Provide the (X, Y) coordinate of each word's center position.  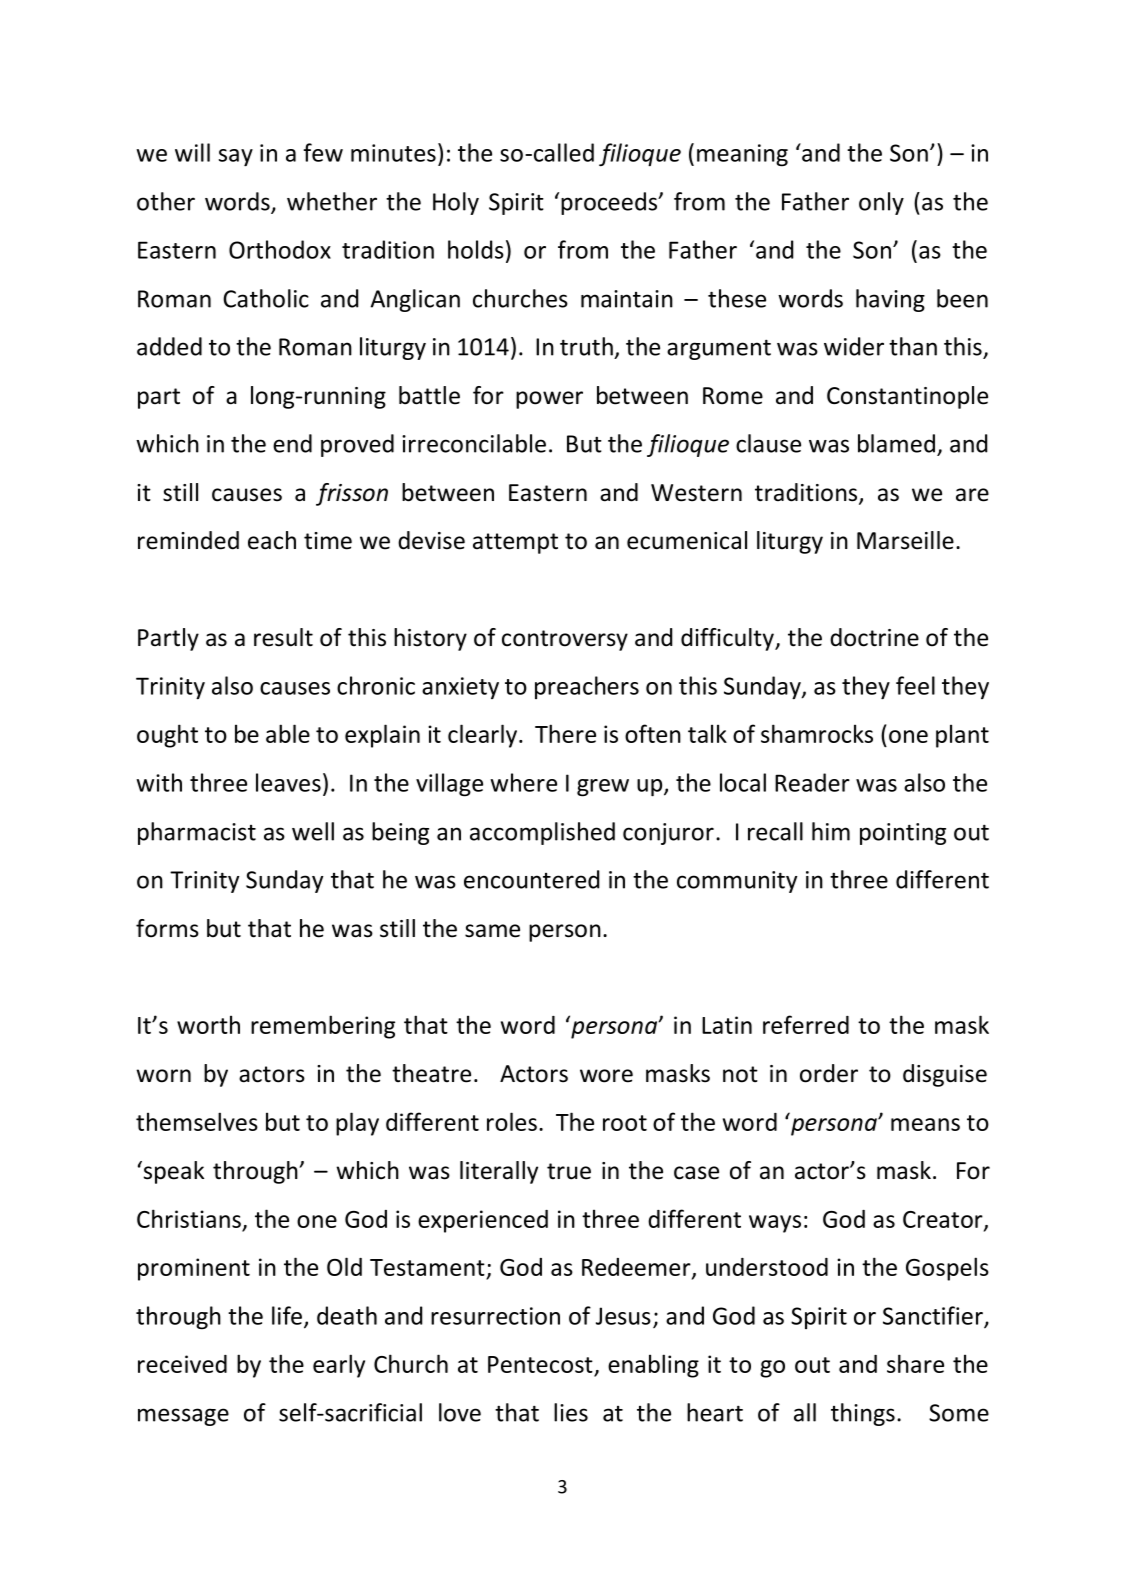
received (182, 1364)
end (292, 443)
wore (606, 1076)
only (881, 203)
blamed (896, 443)
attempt (515, 543)
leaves (288, 782)
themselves (197, 1121)
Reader (812, 782)
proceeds (610, 203)
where (523, 782)
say (236, 157)
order (829, 1073)
